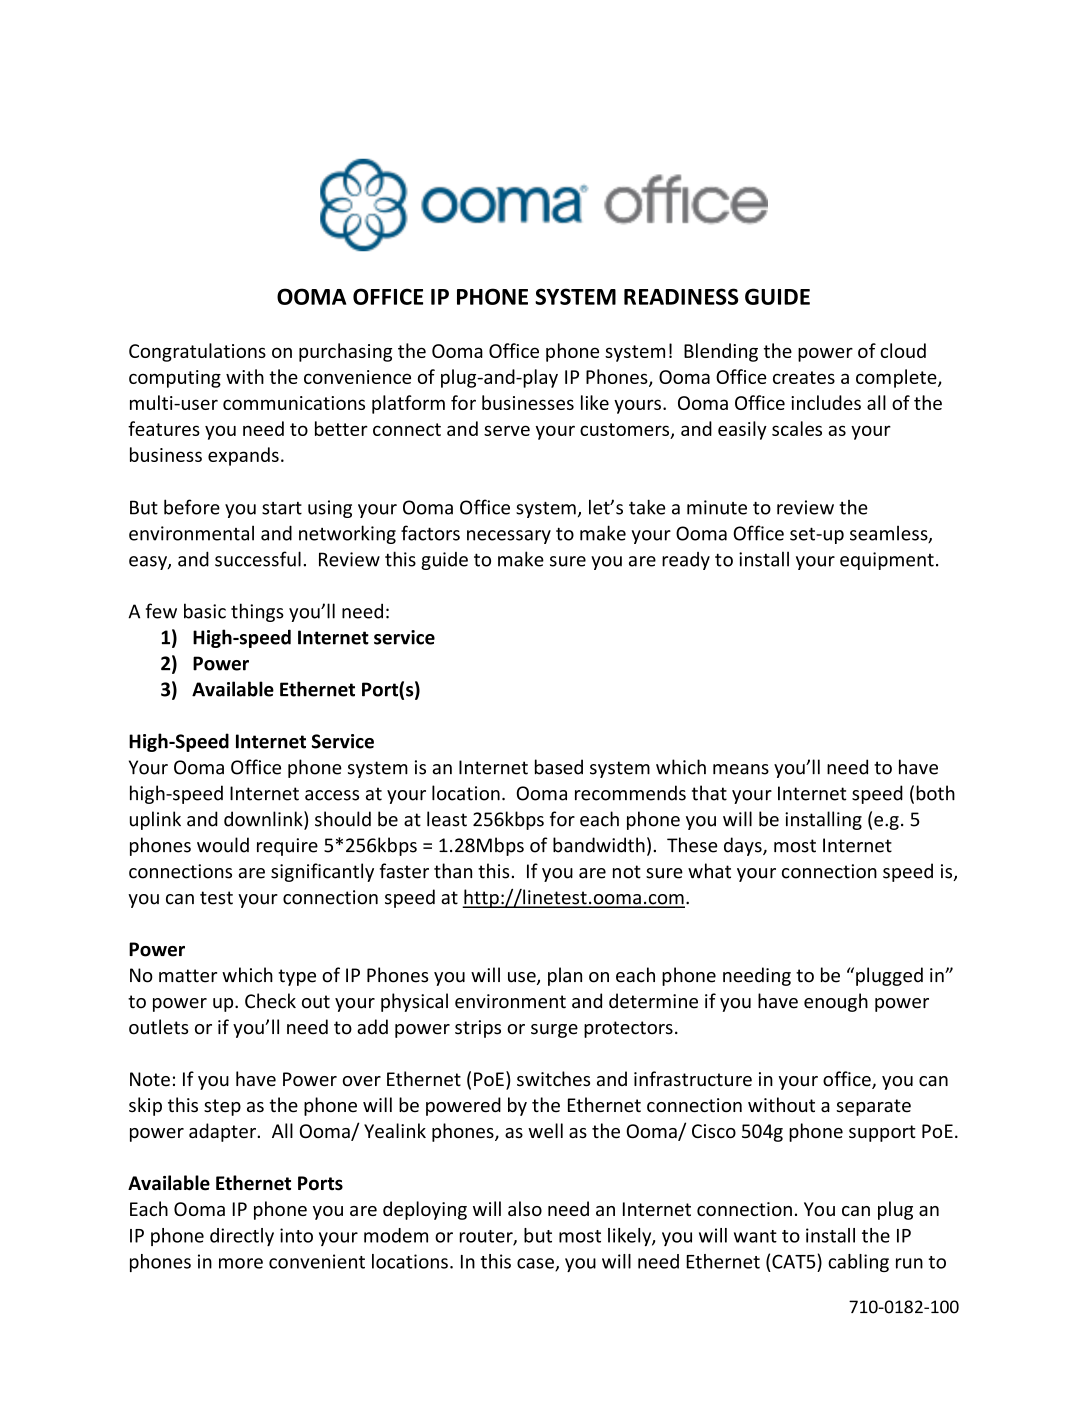 The height and width of the screenshot is (1406, 1087). What do you see at coordinates (903, 350) in the screenshot?
I see `cloud` at bounding box center [903, 350].
